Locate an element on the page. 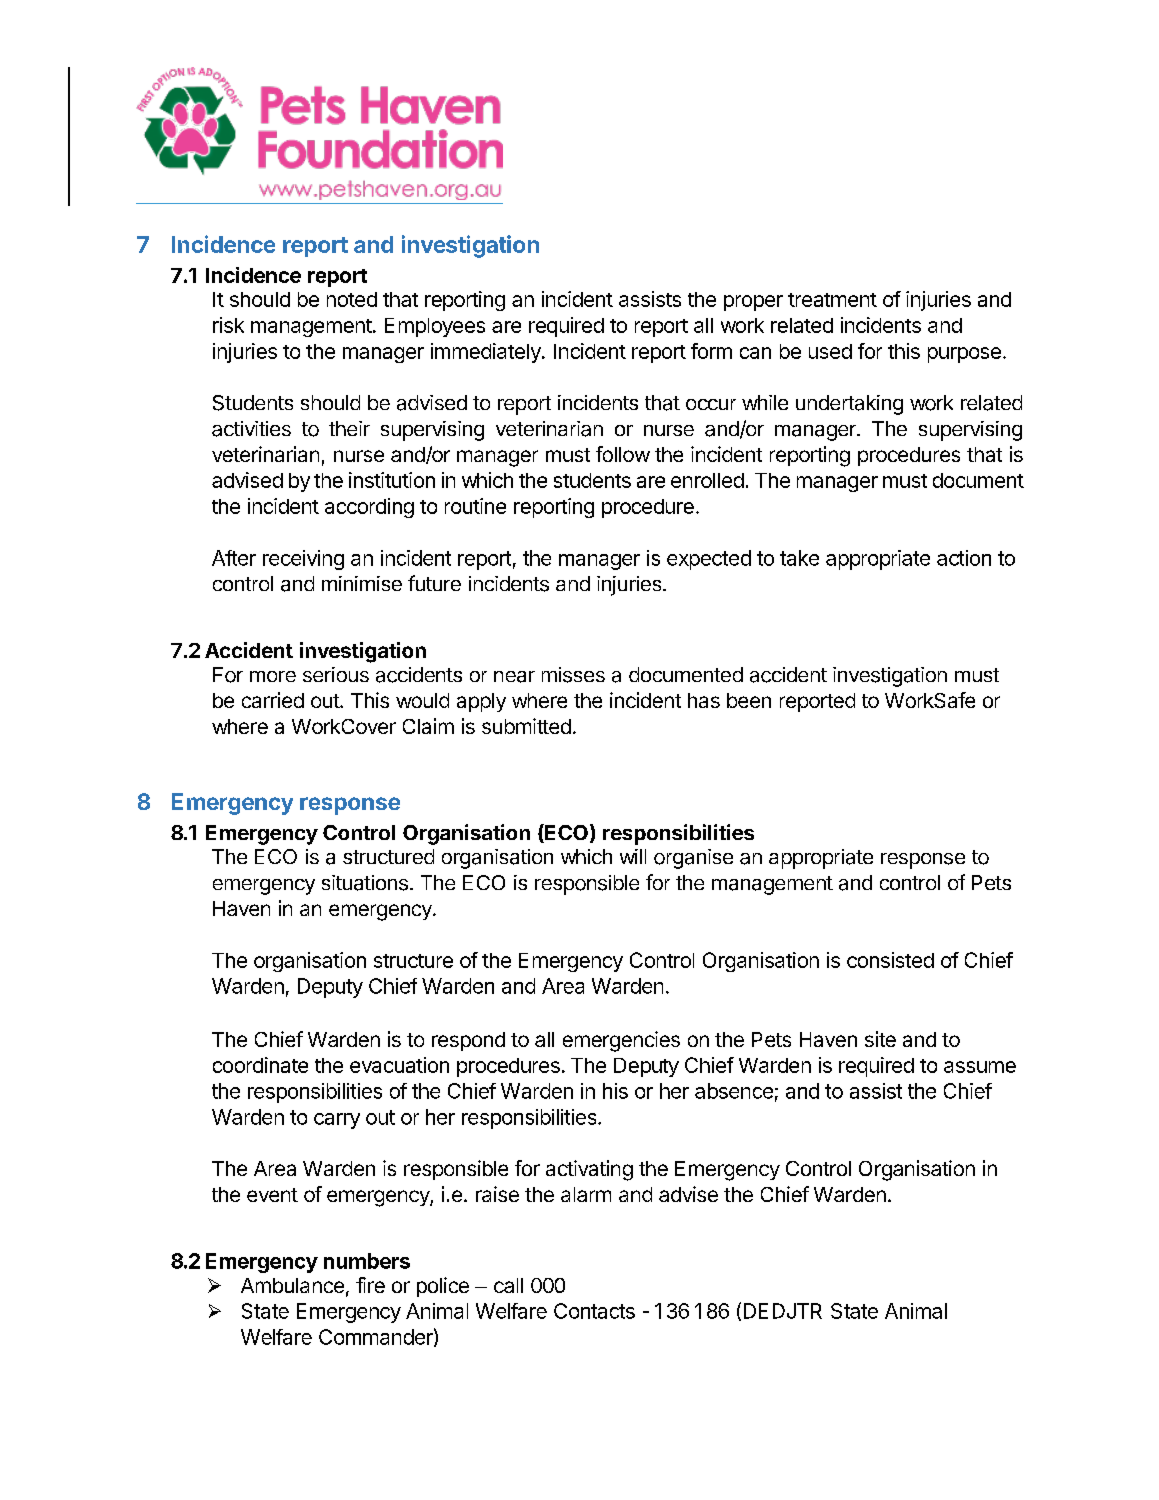 The image size is (1159, 1500). site is located at coordinates (880, 1039).
